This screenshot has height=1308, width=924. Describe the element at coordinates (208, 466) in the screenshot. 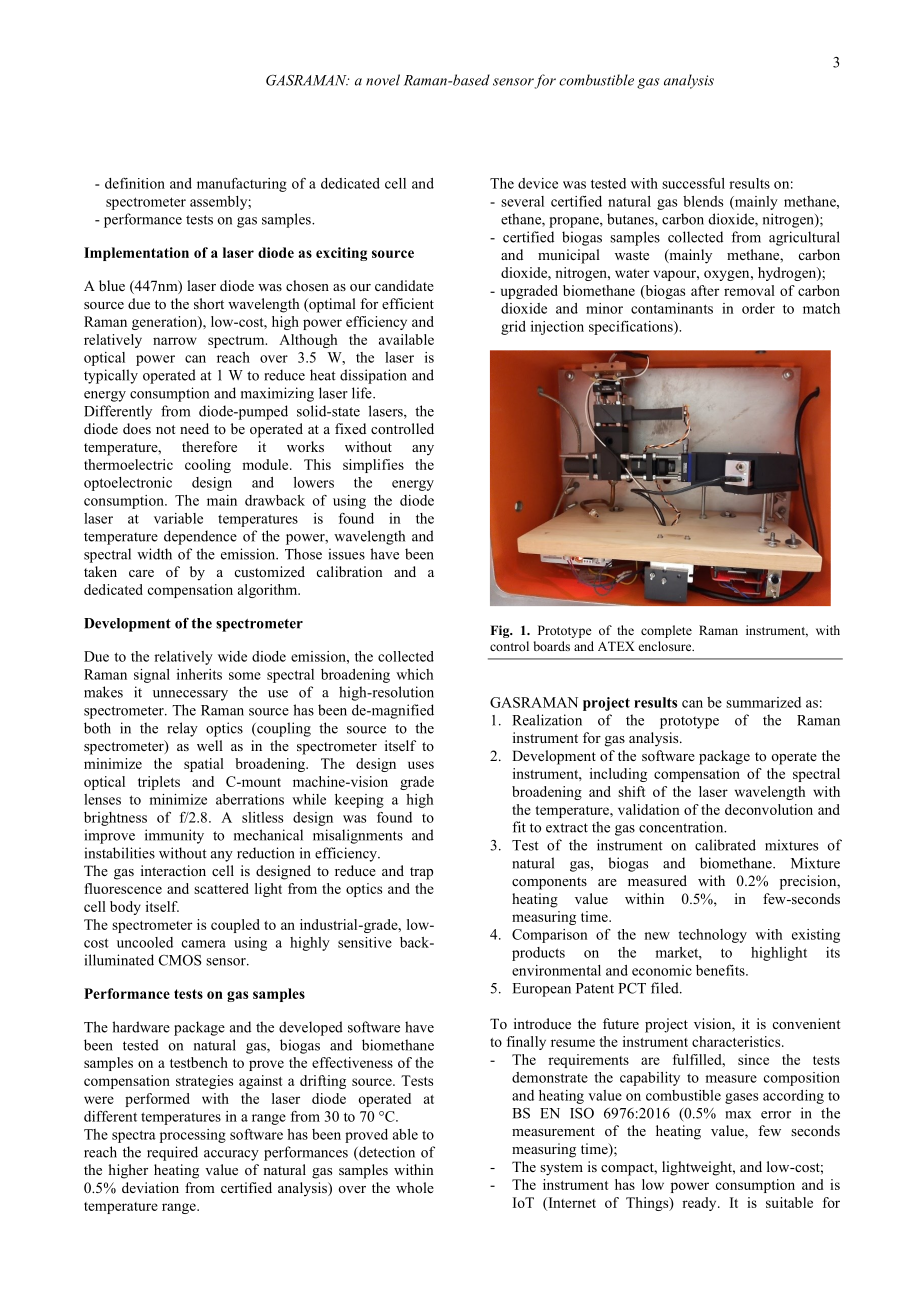

I see `cooling` at that location.
